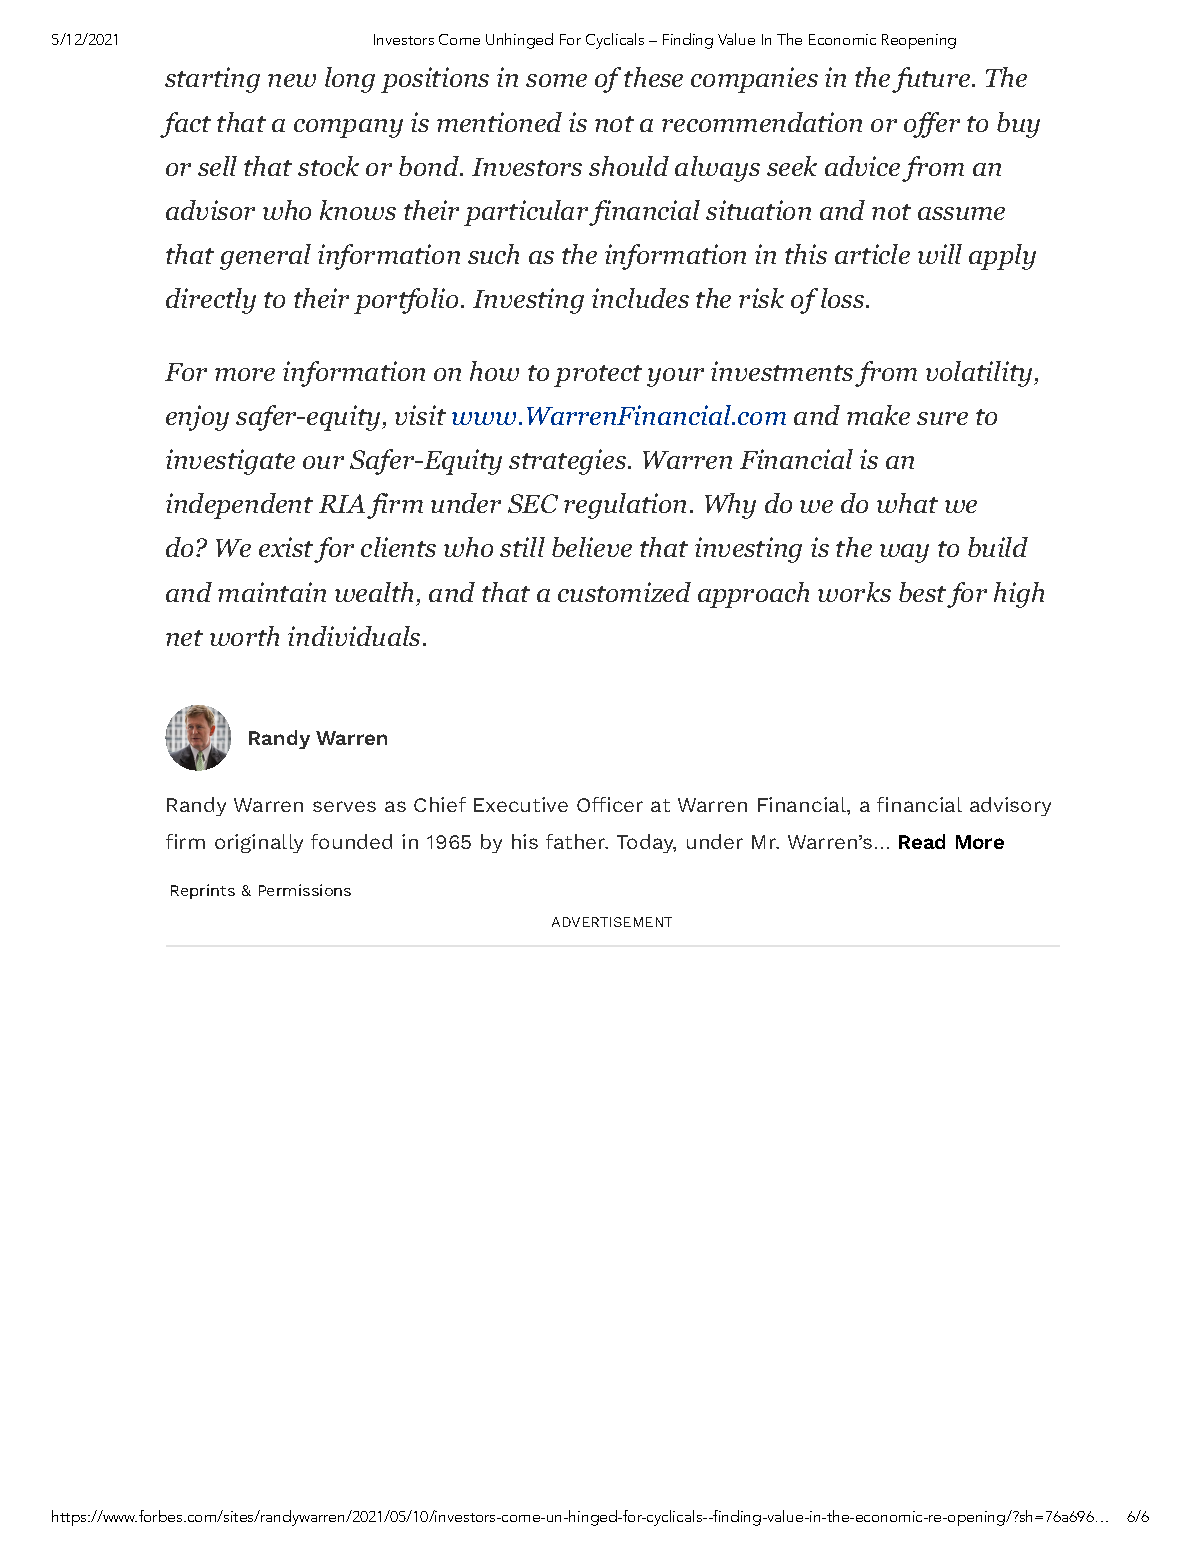 The height and width of the image is (1556, 1202). I want to click on new, so click(292, 80).
